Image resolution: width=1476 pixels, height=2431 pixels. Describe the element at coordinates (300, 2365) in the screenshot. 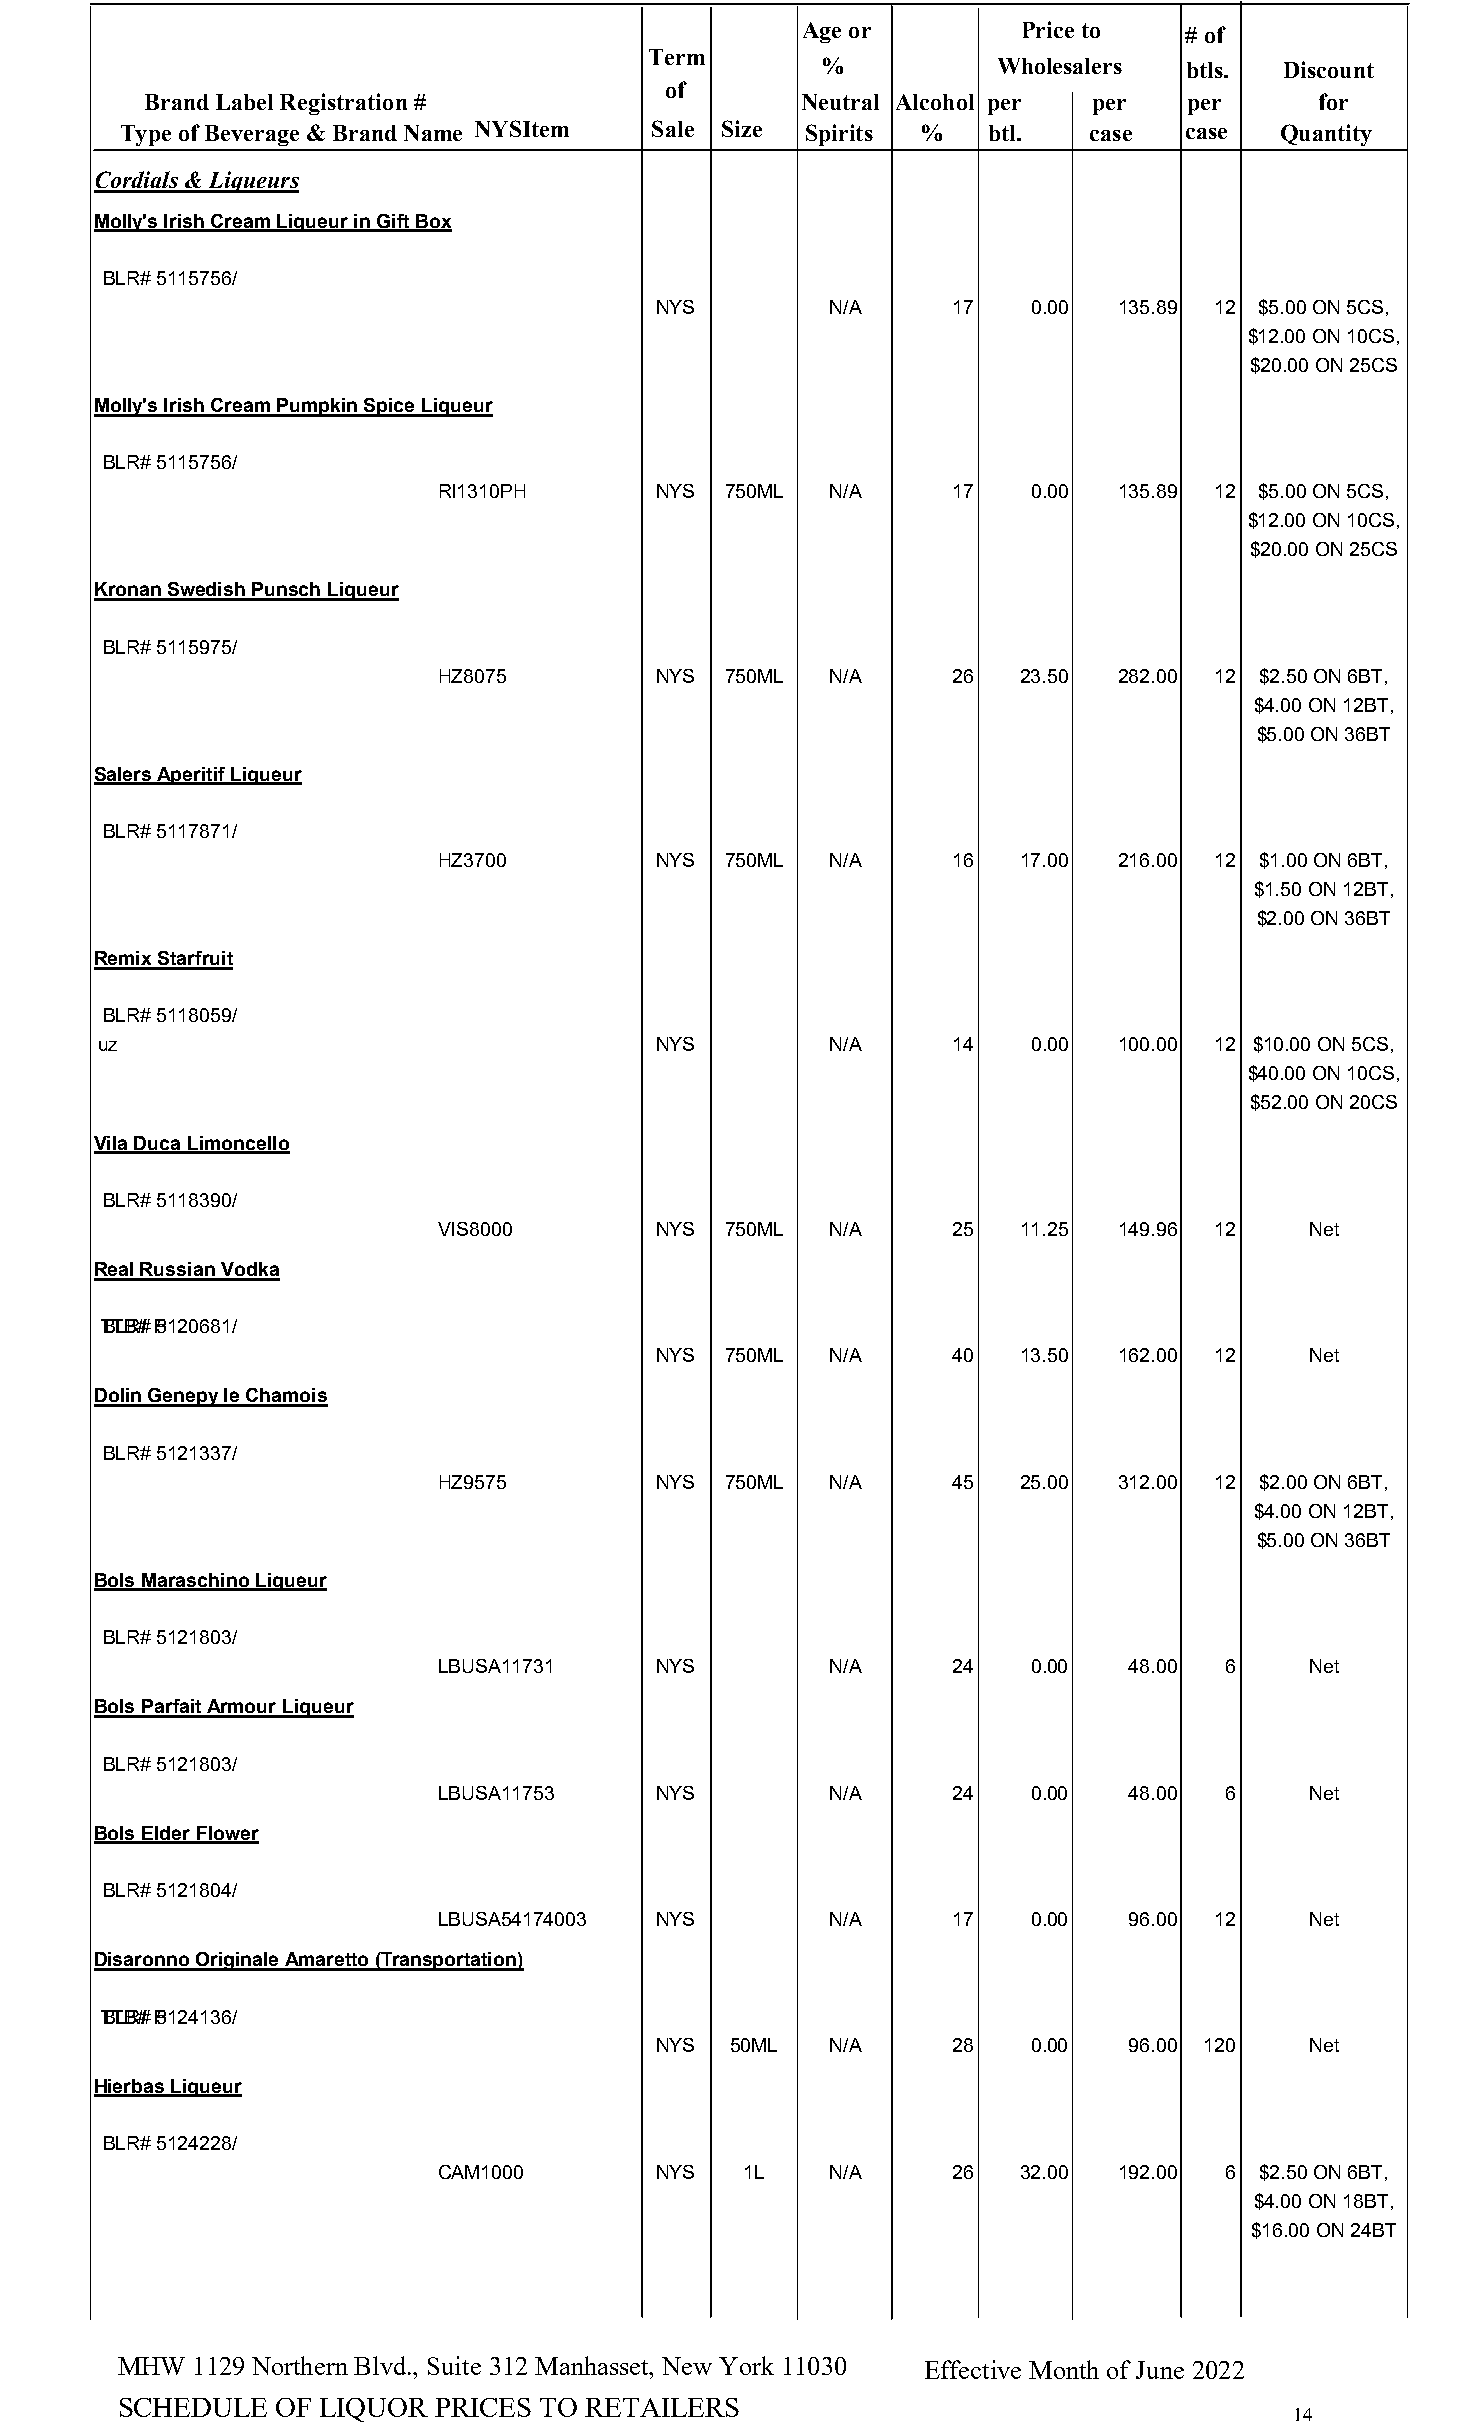

I see `Northern` at that location.
